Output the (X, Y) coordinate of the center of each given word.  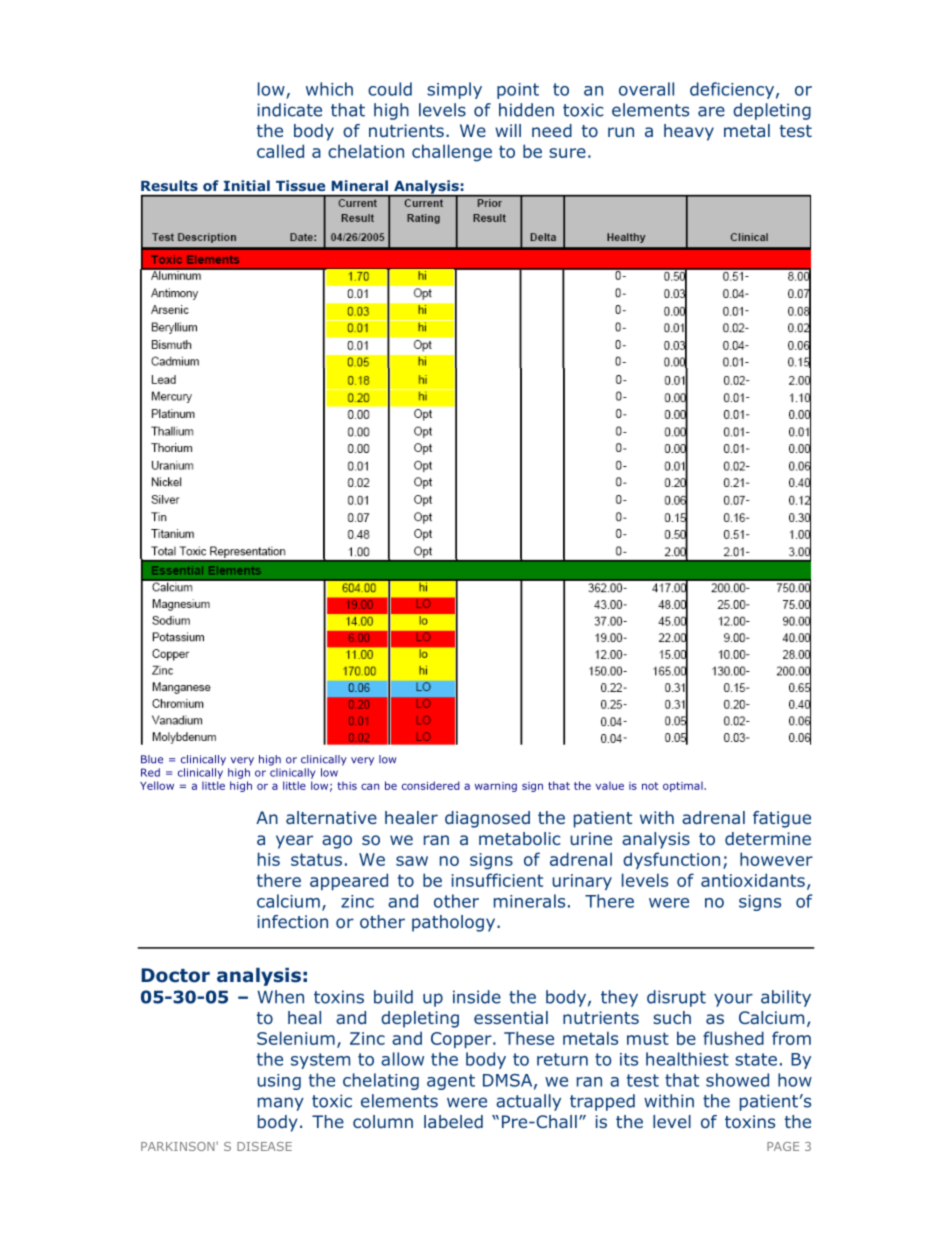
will (508, 130)
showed (737, 1080)
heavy (689, 132)
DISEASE (264, 1146)
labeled (453, 1121)
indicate (289, 110)
